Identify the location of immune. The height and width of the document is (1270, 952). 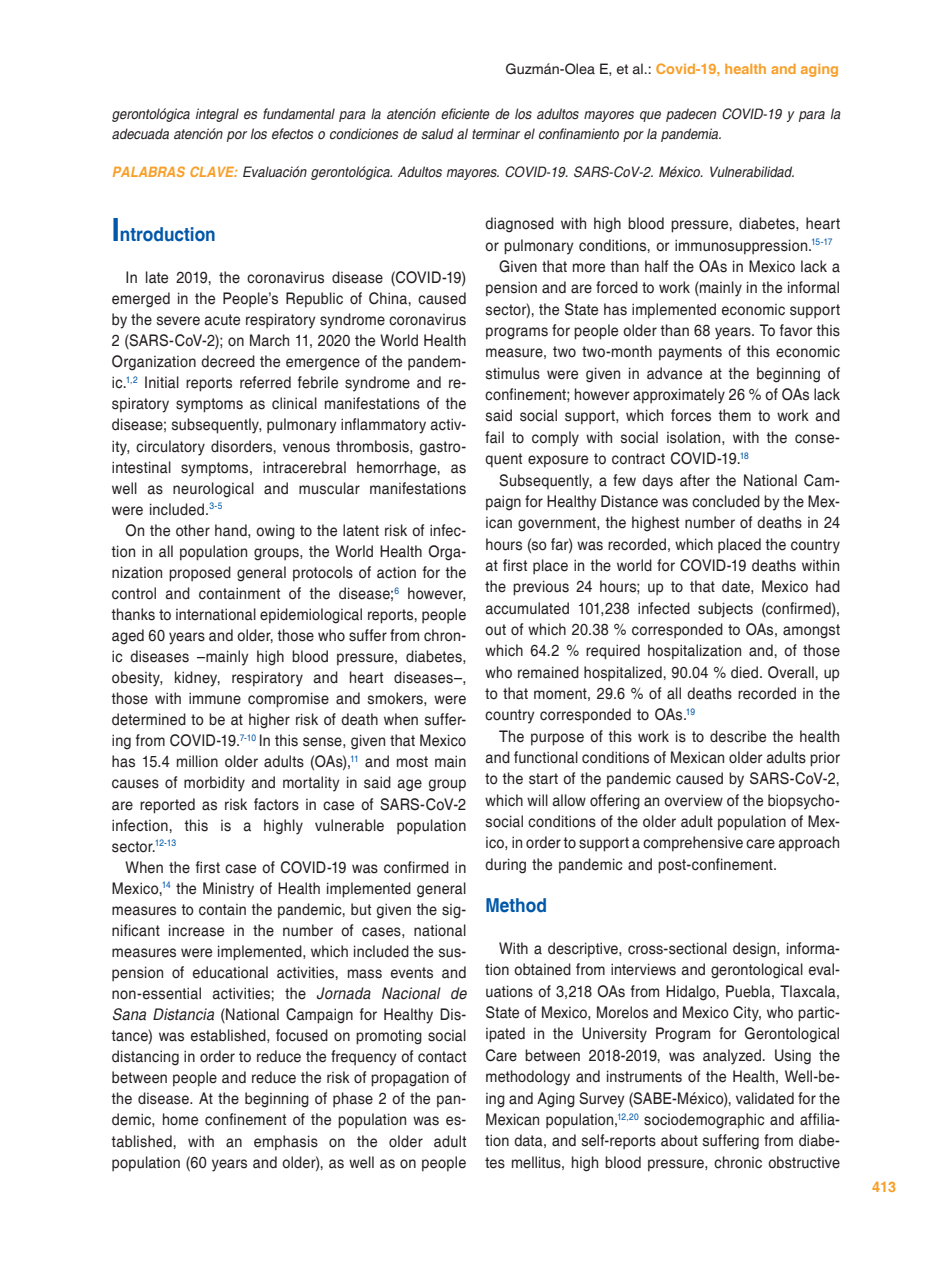
(215, 698).
